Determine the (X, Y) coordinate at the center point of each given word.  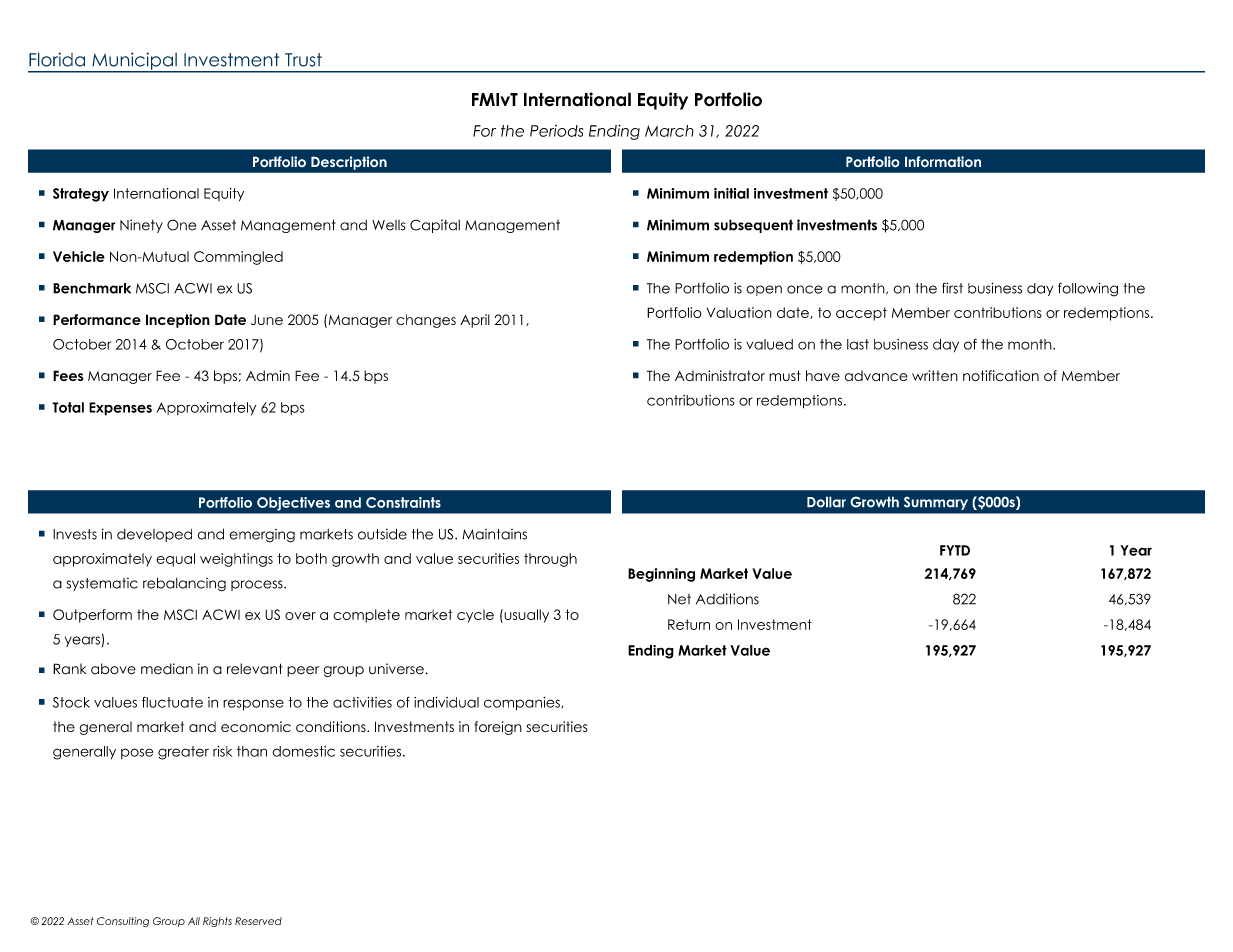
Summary (936, 503)
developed (154, 535)
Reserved (258, 921)
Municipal (134, 62)
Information (943, 162)
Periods (557, 131)
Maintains (494, 534)
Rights (217, 922)
